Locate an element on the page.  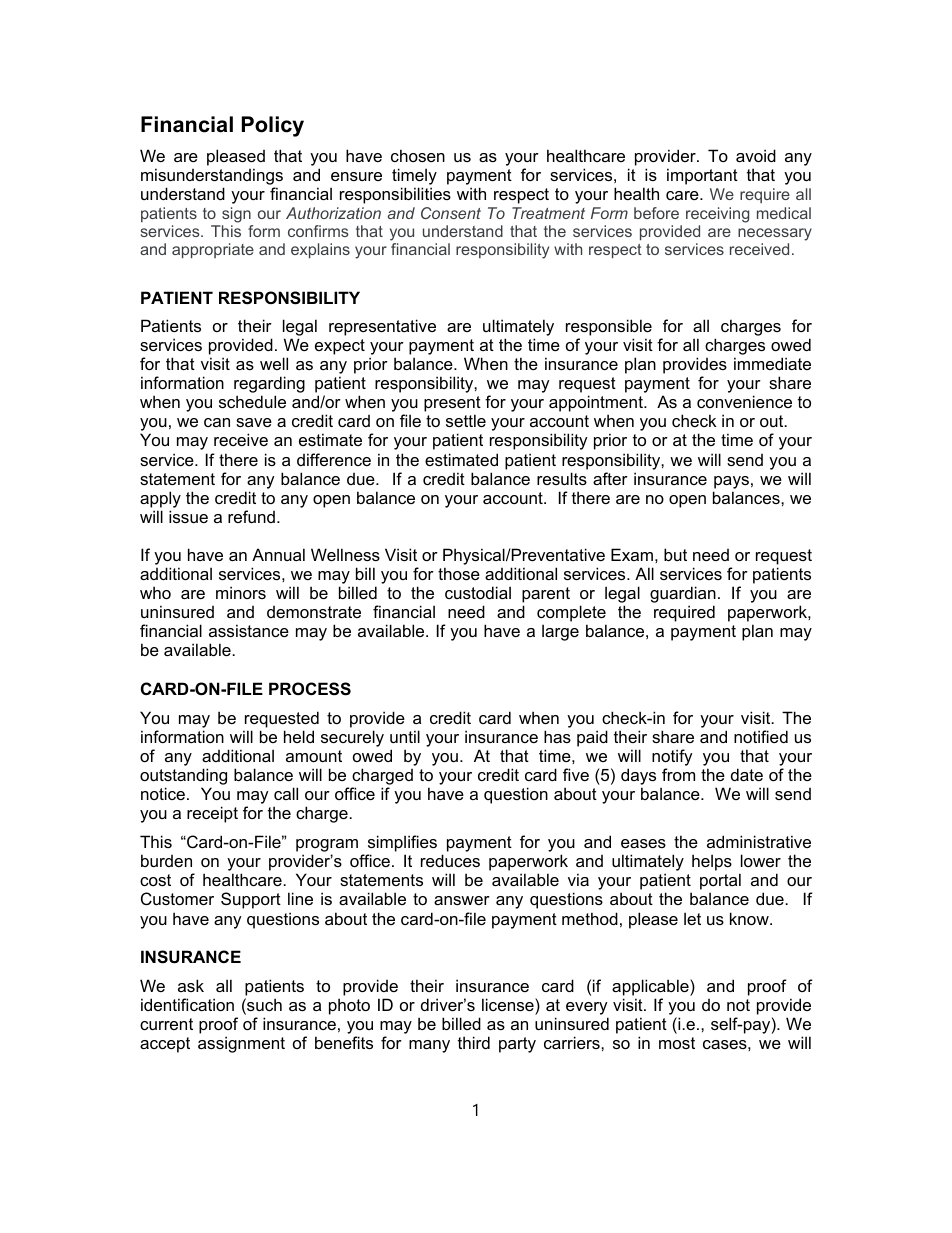
held is located at coordinates (299, 736).
